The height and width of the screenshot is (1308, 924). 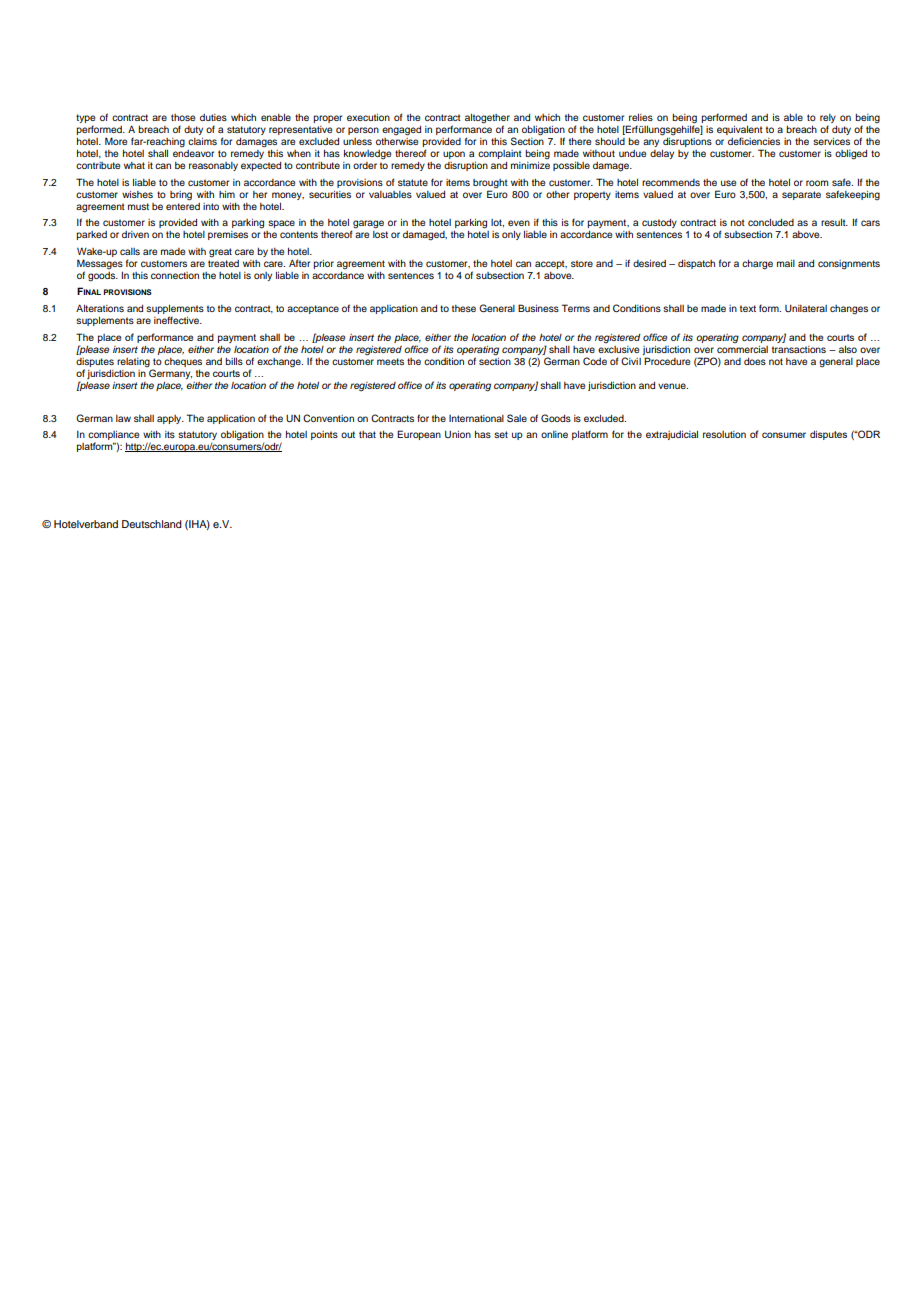 I want to click on equivalent, so click(x=740, y=132).
